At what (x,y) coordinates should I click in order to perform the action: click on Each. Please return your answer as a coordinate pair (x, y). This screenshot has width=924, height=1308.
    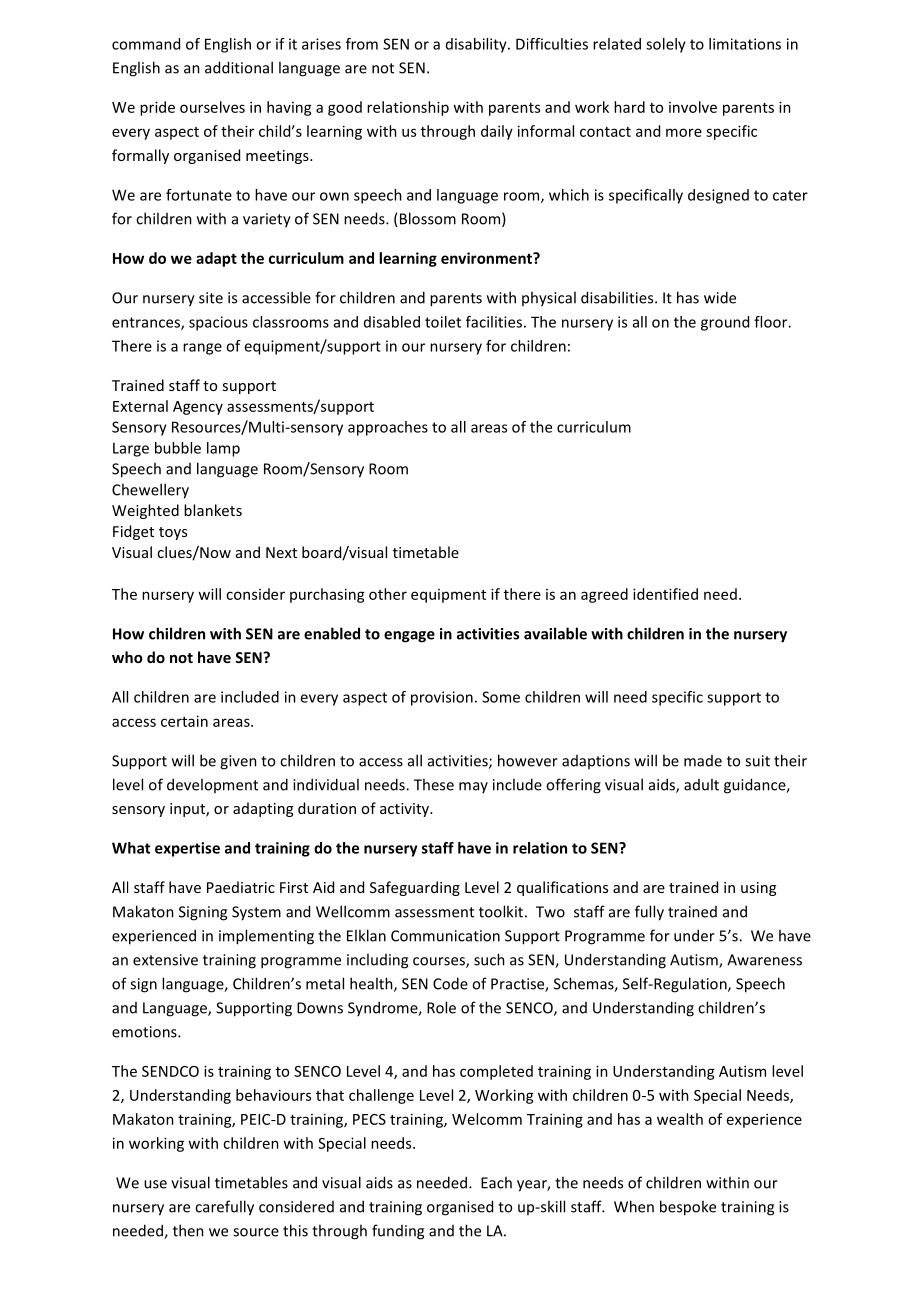
    Looking at the image, I should click on (496, 1182).
